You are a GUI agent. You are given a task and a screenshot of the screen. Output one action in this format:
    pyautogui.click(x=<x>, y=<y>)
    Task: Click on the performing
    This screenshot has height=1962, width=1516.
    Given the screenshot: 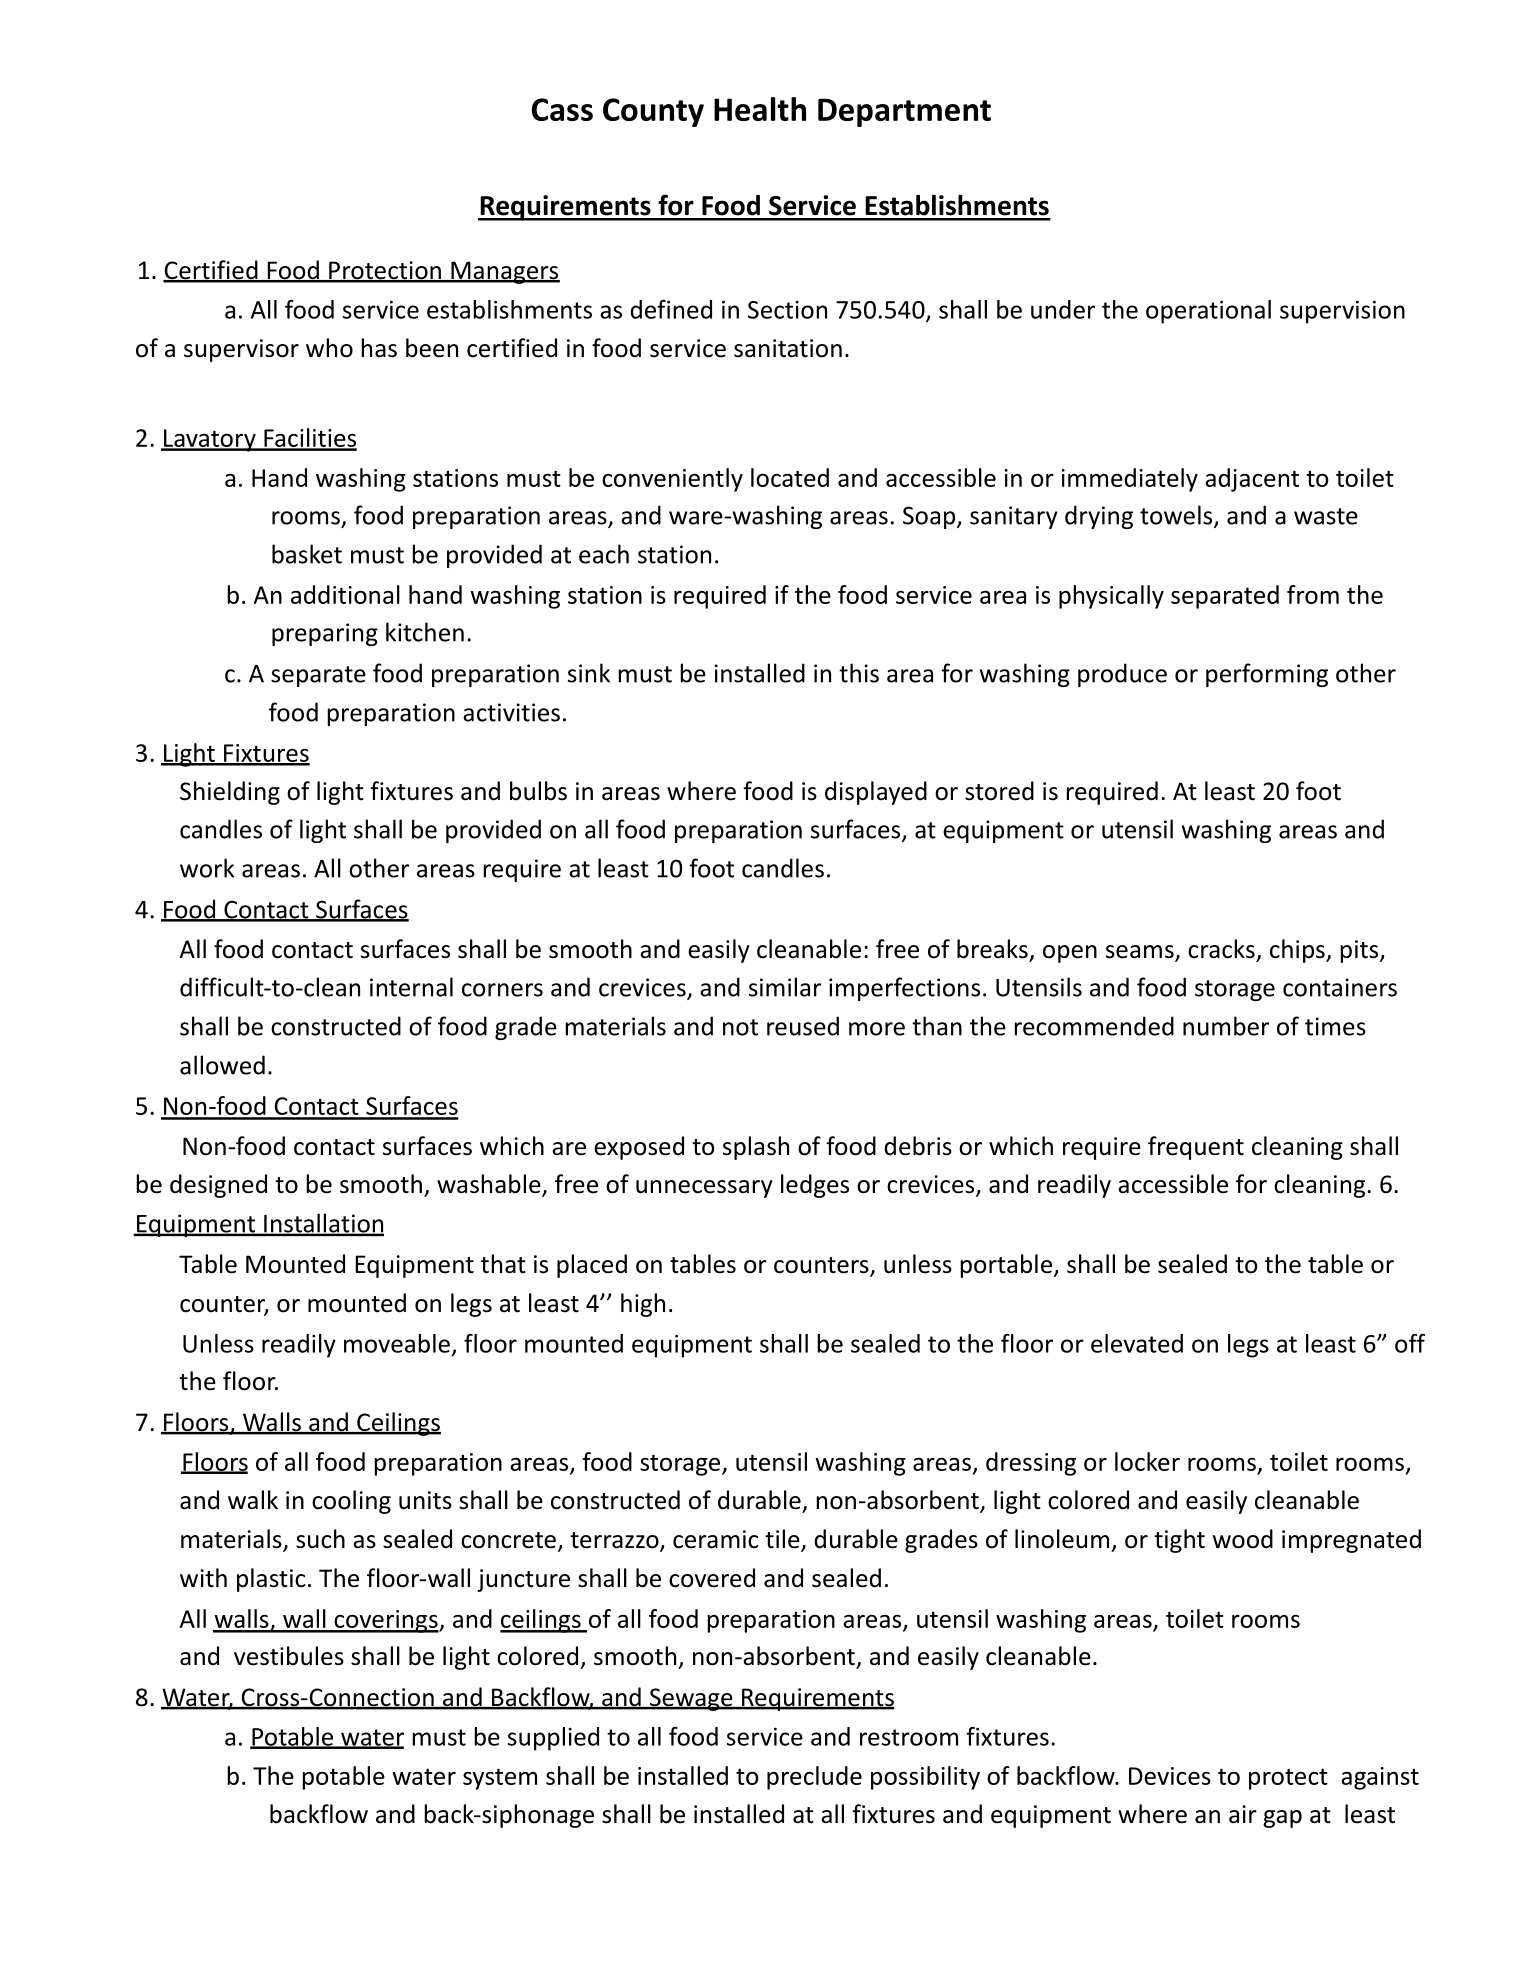 What is the action you would take?
    pyautogui.click(x=1267, y=675)
